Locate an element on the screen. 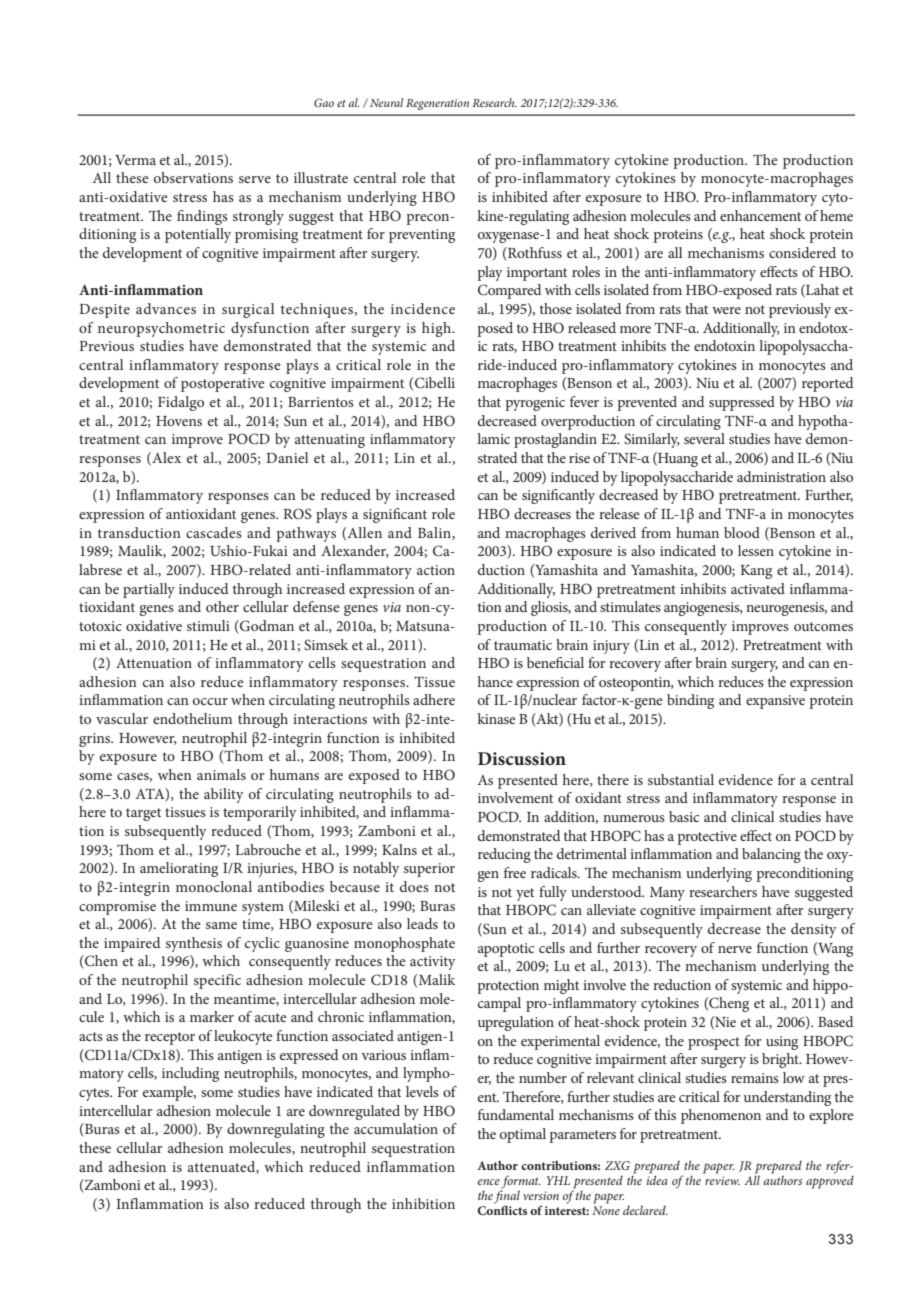  expansive is located at coordinates (775, 702).
